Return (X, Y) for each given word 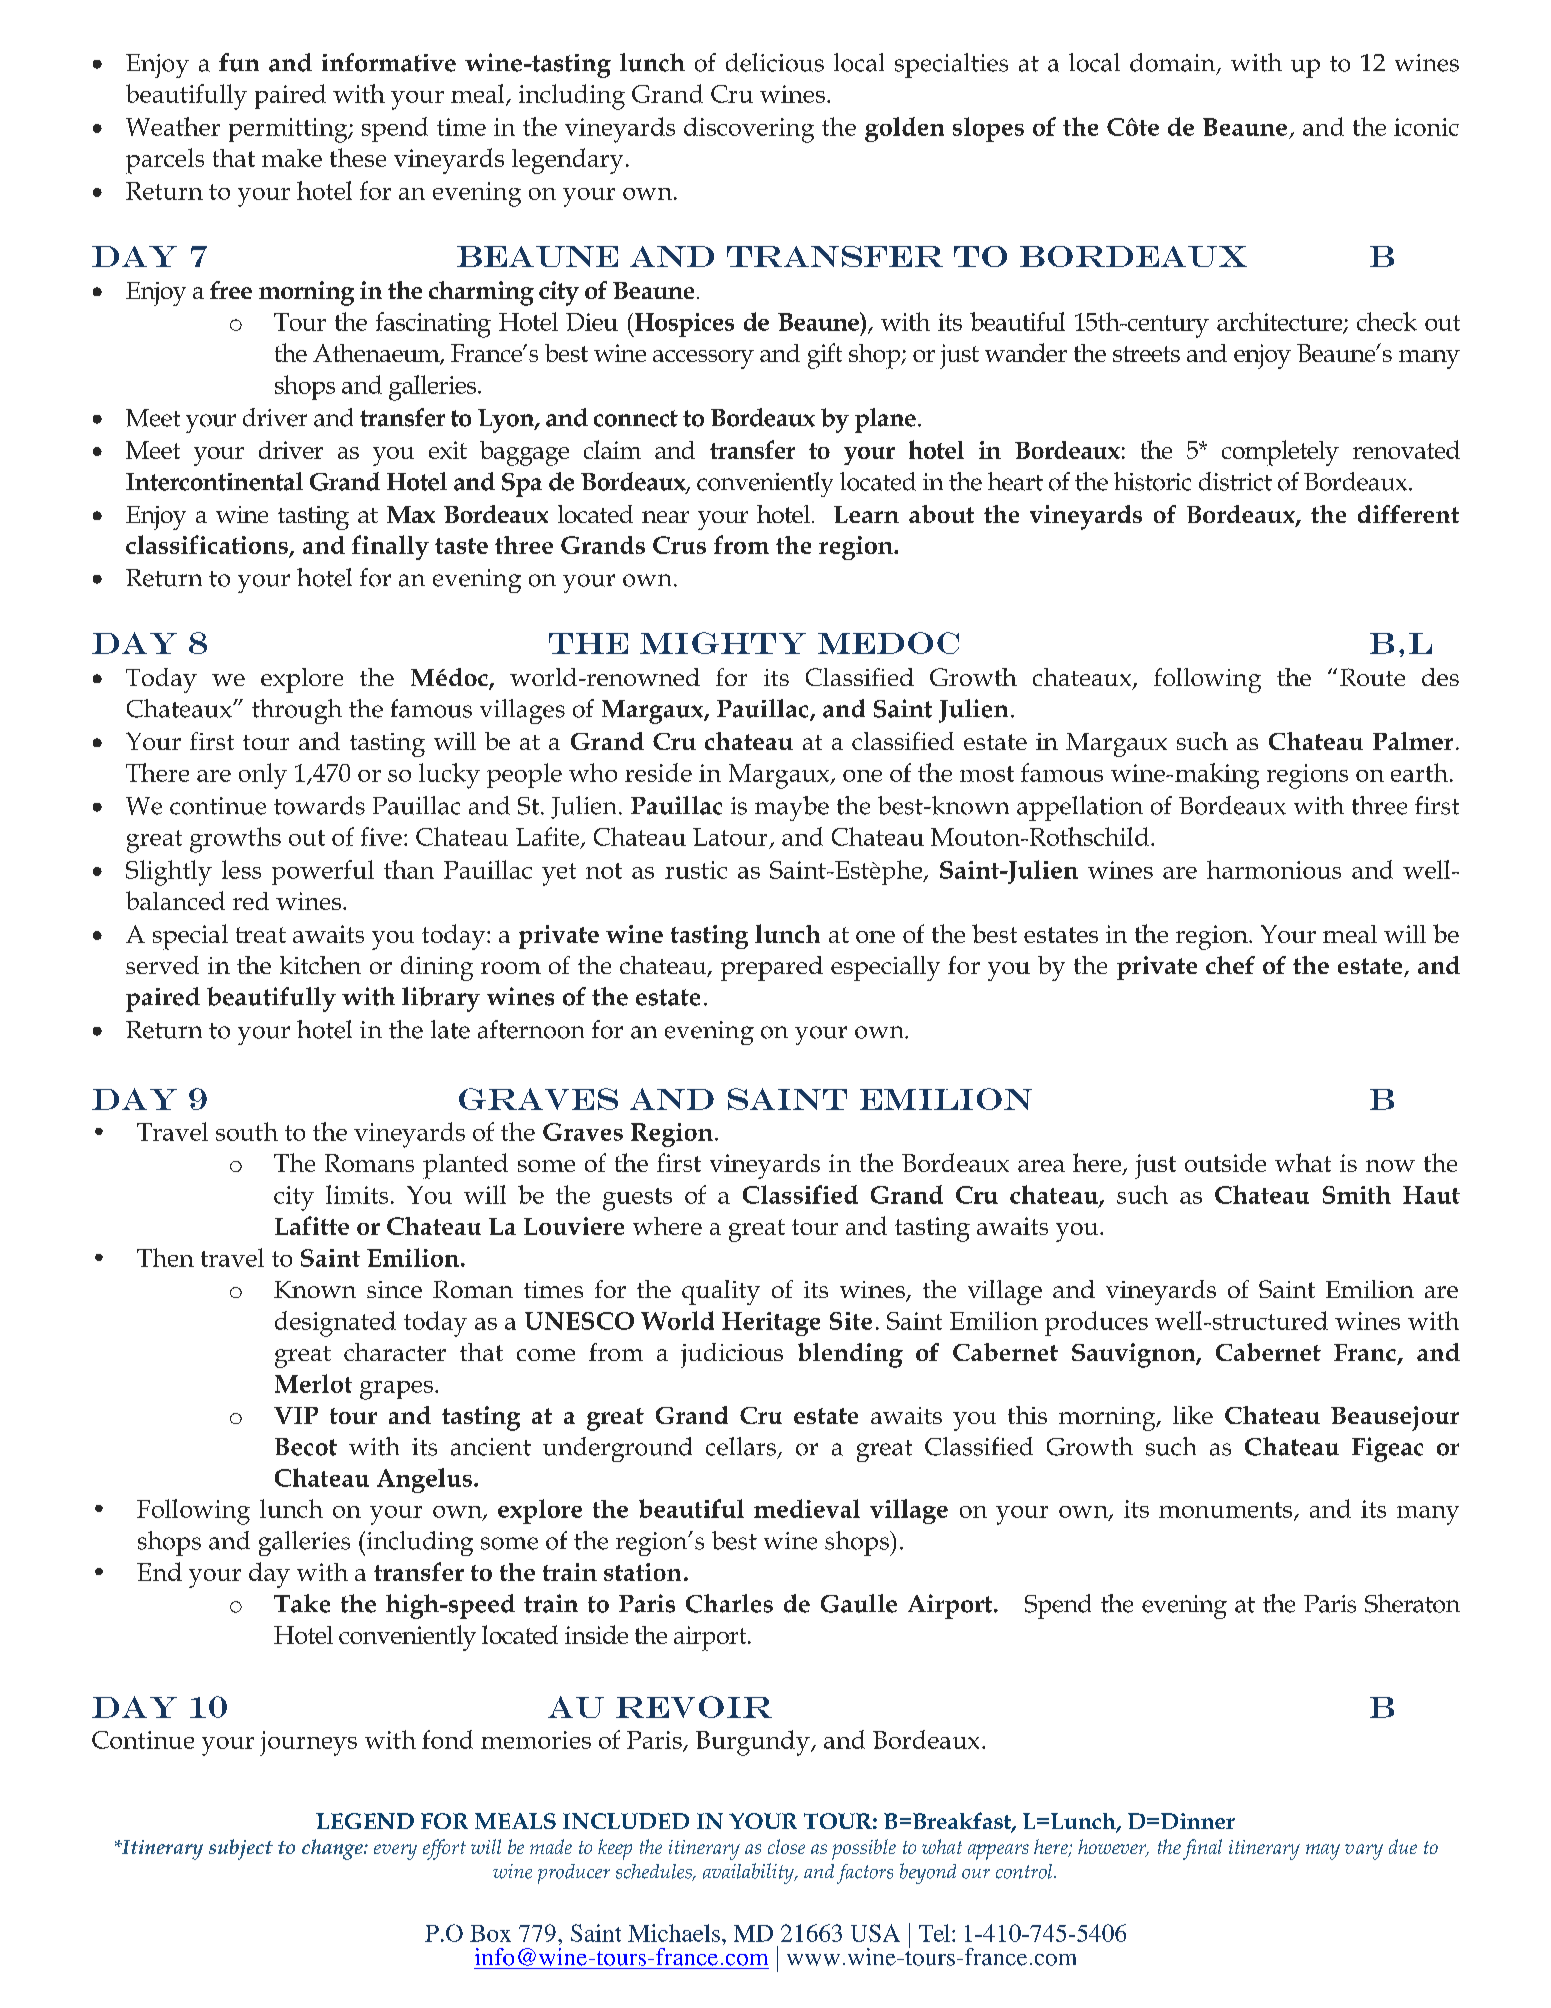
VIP (296, 1415)
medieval (807, 1508)
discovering (749, 130)
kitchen (320, 965)
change (333, 1849)
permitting (289, 130)
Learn (866, 514)
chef (1230, 965)
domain (1174, 63)
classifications (208, 546)
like (1193, 1415)
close (786, 1846)
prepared (772, 968)
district (1235, 481)
